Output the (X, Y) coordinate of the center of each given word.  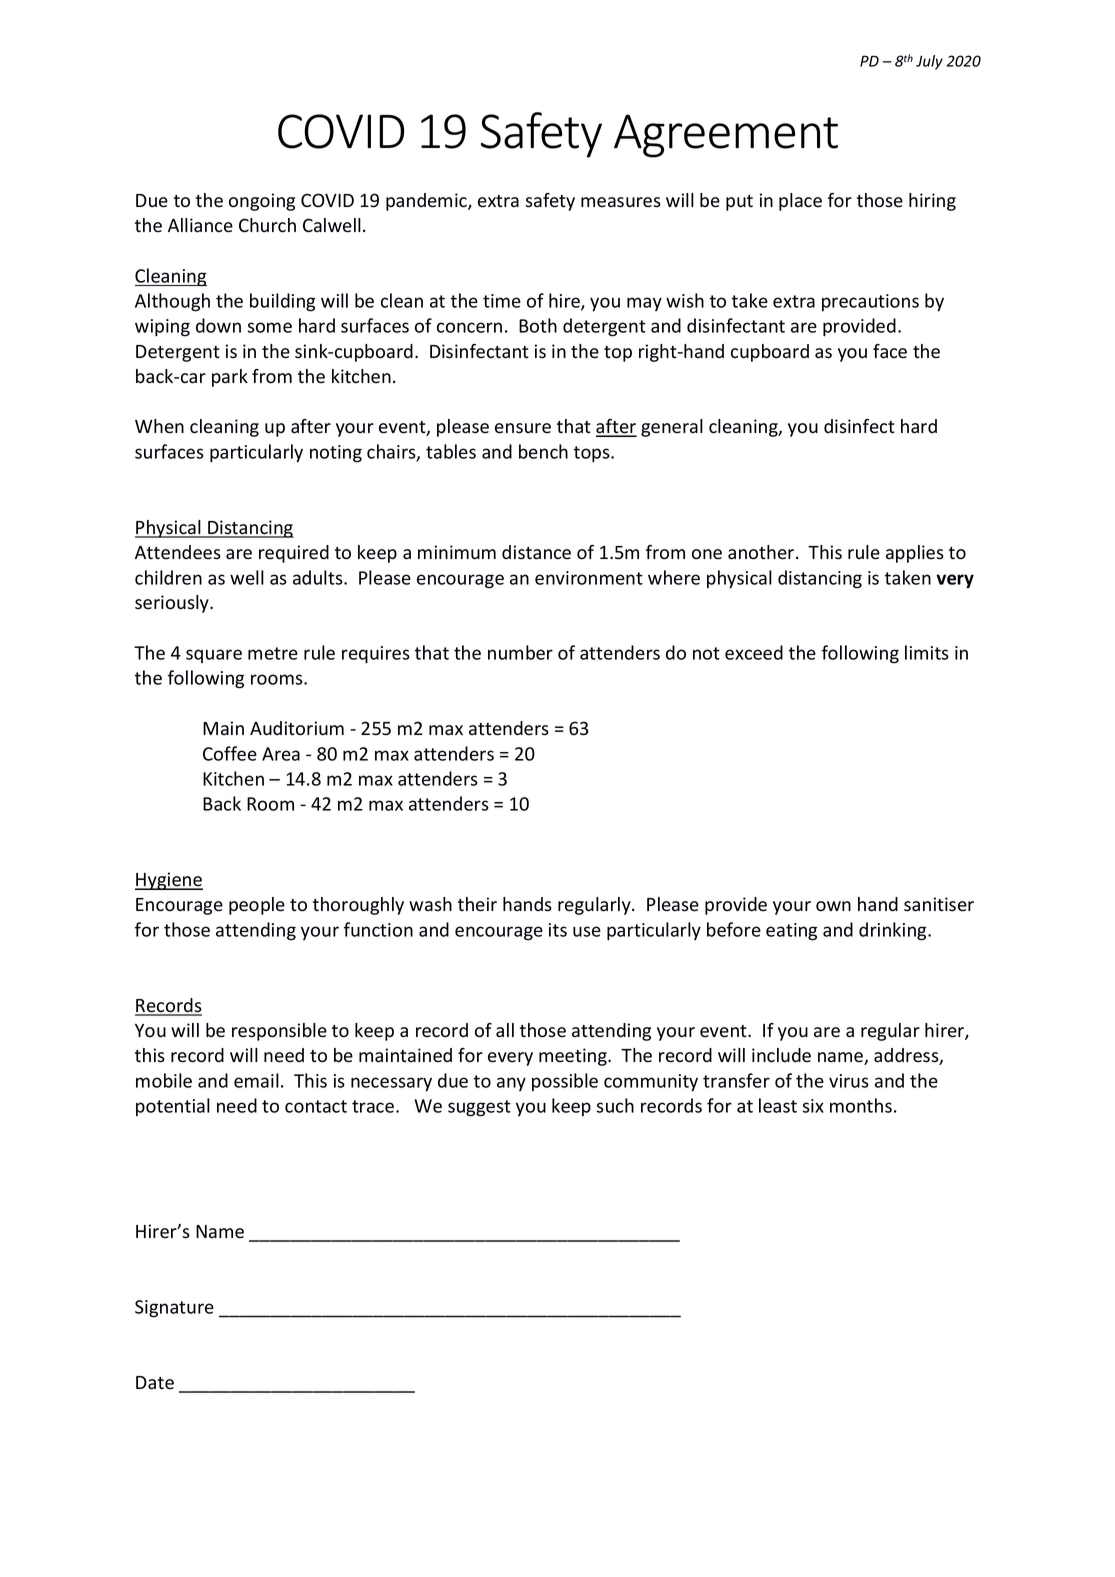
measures (621, 202)
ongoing (262, 202)
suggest (479, 1108)
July (929, 62)
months (861, 1105)
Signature (174, 1309)
